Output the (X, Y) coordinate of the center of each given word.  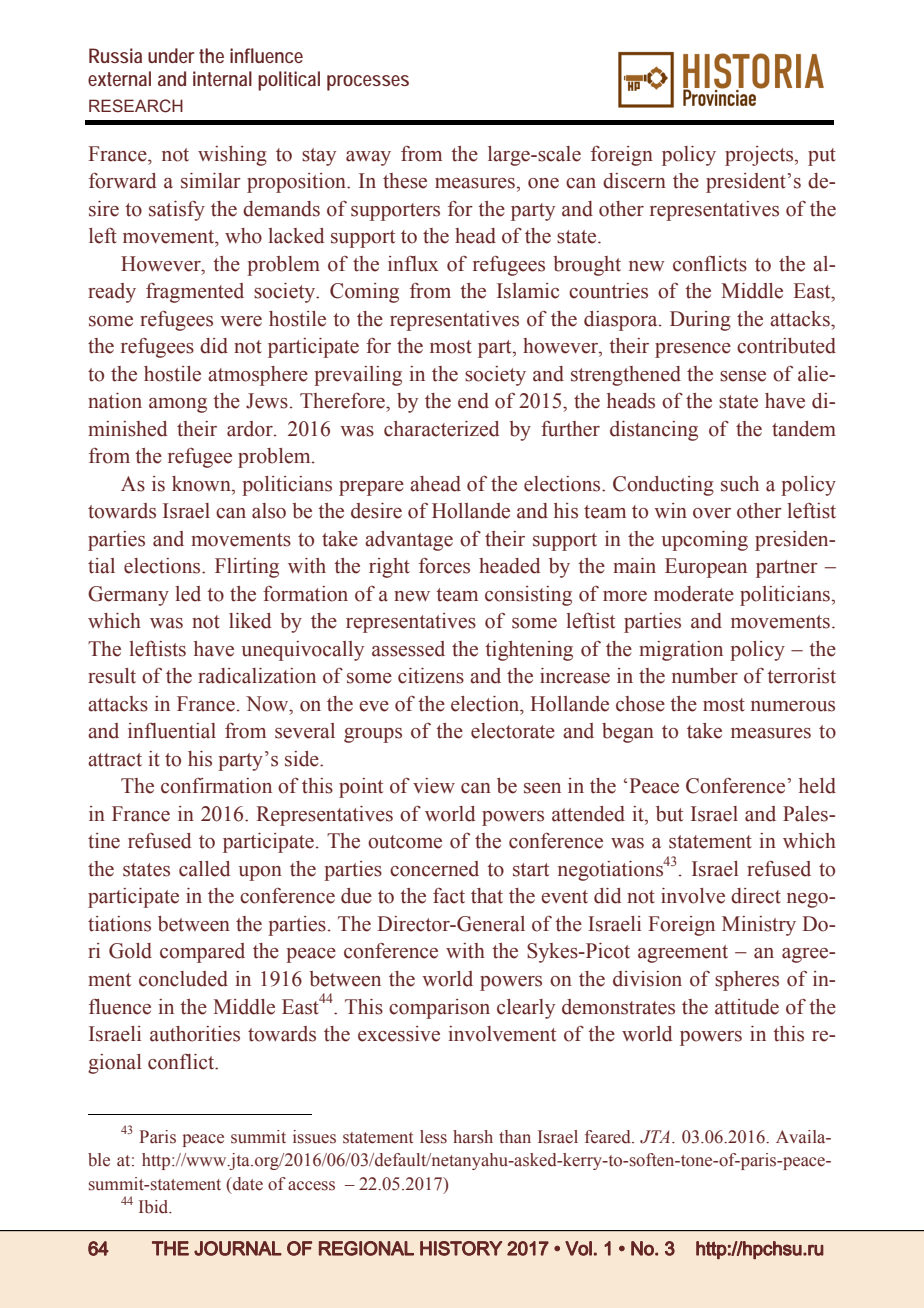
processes (368, 83)
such (740, 484)
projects (760, 156)
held (817, 786)
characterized (441, 429)
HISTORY (461, 1248)
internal (222, 78)
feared (609, 1137)
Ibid (155, 1207)
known (202, 484)
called (204, 869)
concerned (434, 869)
